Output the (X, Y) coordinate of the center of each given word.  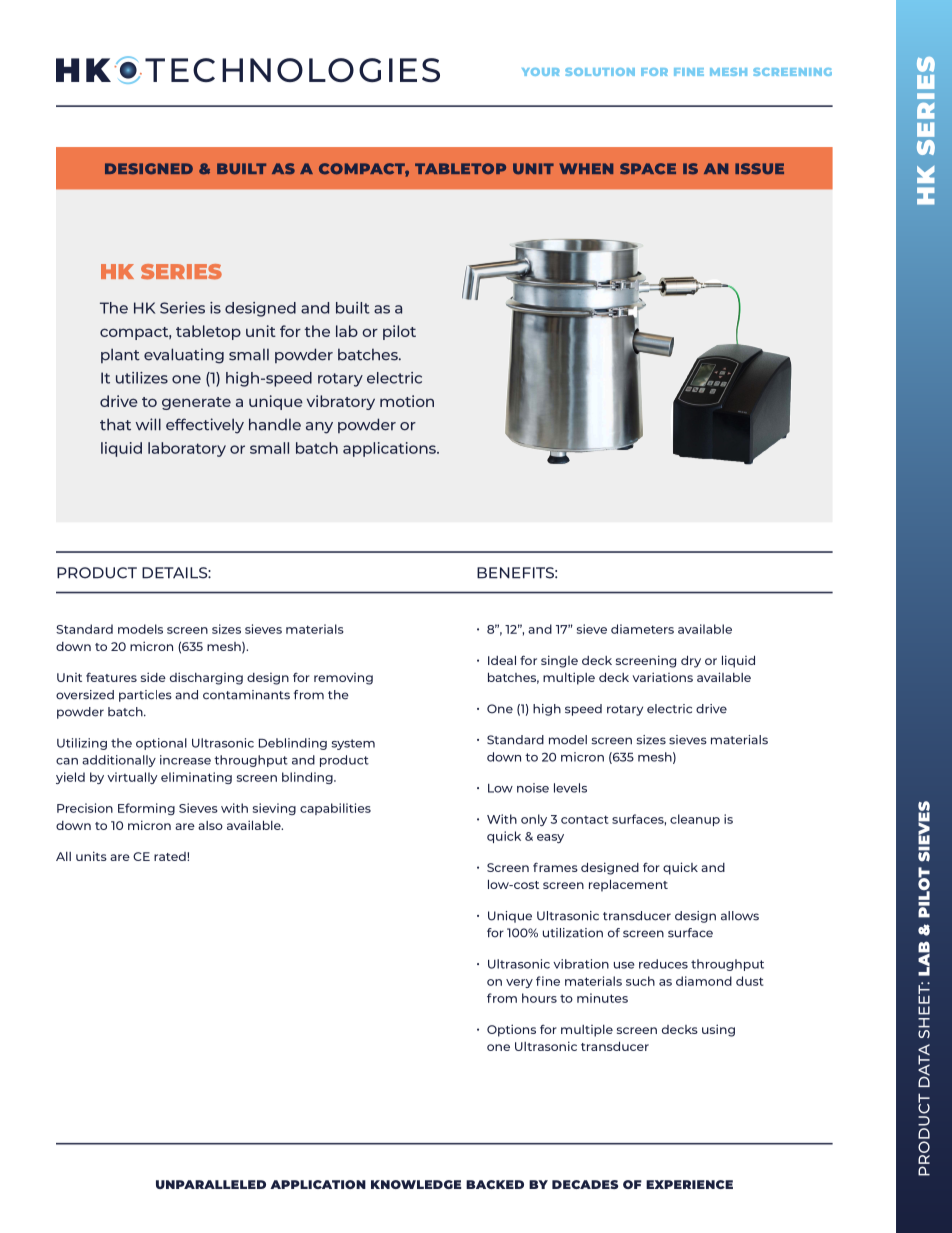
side (153, 677)
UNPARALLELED (211, 1184)
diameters (642, 629)
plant (120, 355)
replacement (628, 885)
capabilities (335, 809)
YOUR (541, 72)
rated (171, 856)
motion (407, 401)
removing (343, 679)
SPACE (648, 169)
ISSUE (759, 169)
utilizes (142, 378)
